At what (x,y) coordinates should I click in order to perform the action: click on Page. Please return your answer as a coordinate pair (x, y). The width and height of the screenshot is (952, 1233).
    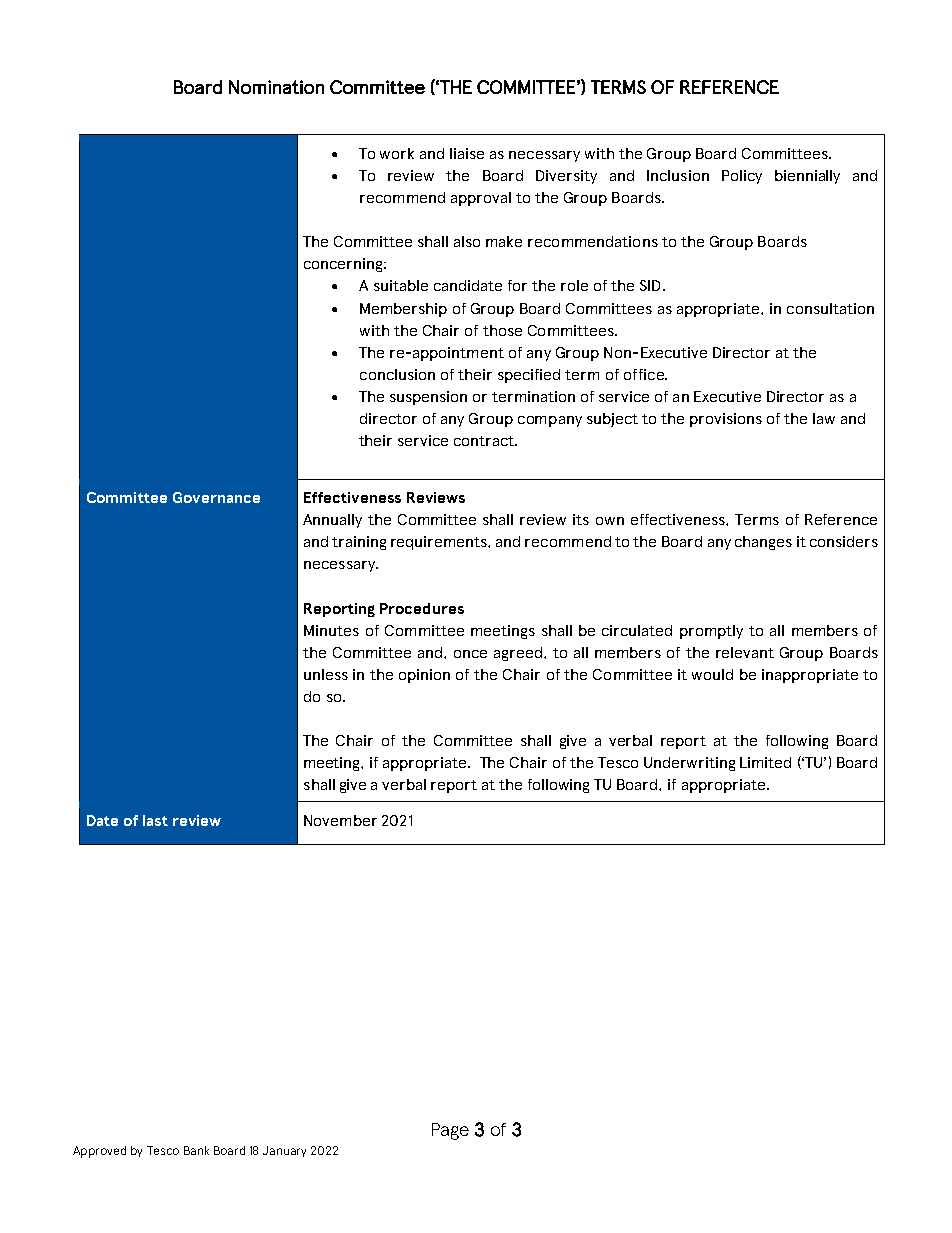
    Looking at the image, I should click on (450, 1131).
